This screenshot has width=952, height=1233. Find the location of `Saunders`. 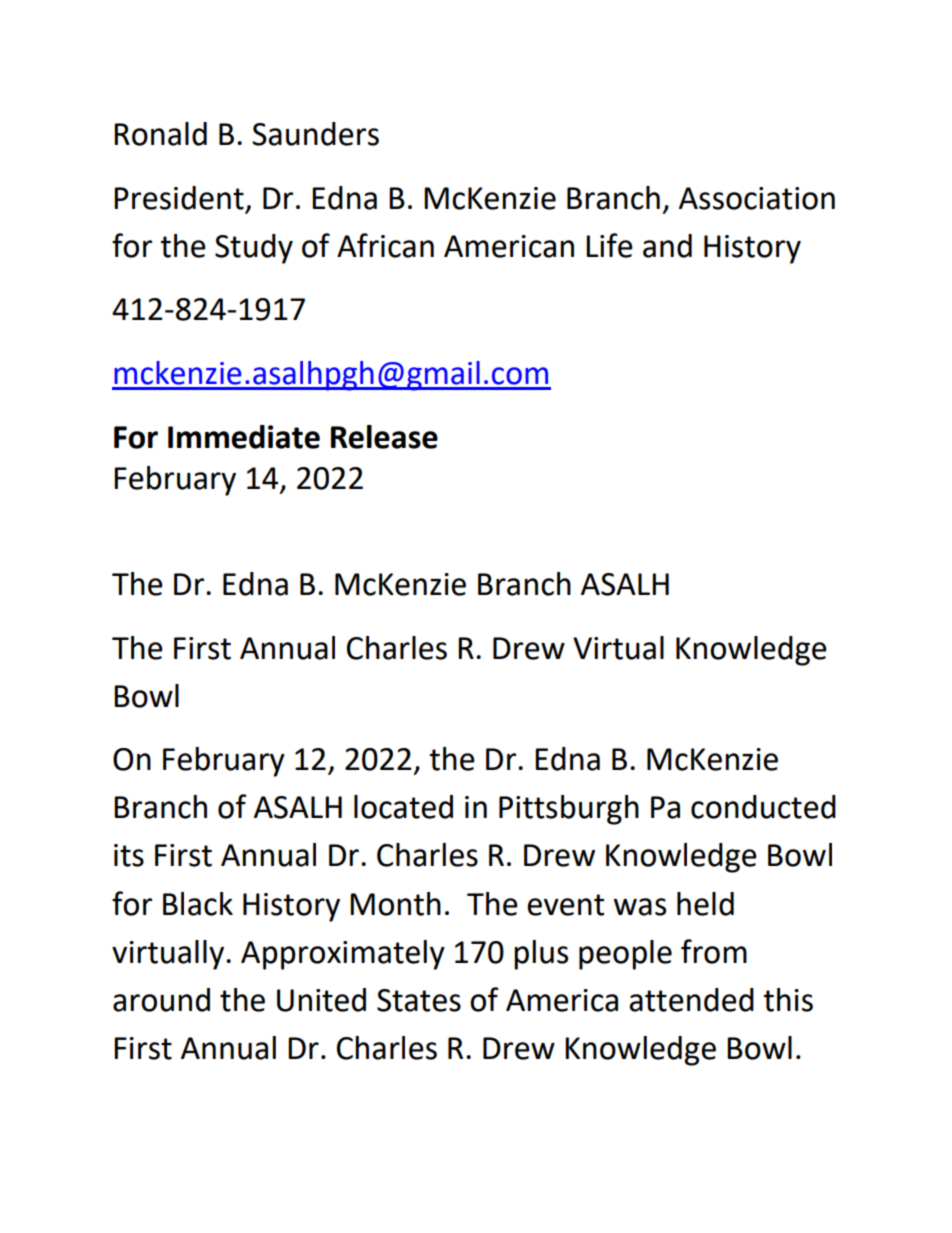

Saunders is located at coordinates (315, 134).
